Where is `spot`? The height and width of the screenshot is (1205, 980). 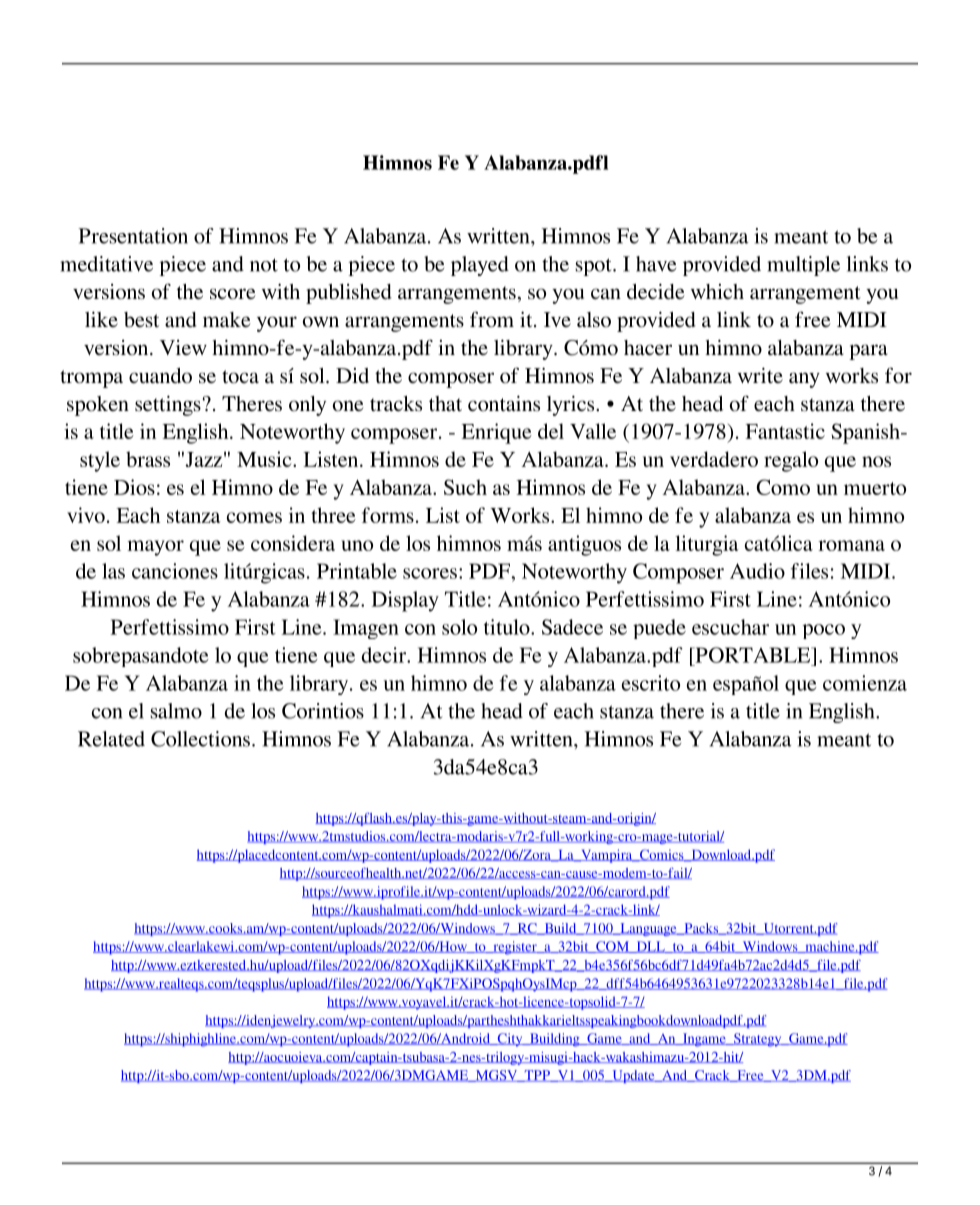 spot is located at coordinates (595, 267).
